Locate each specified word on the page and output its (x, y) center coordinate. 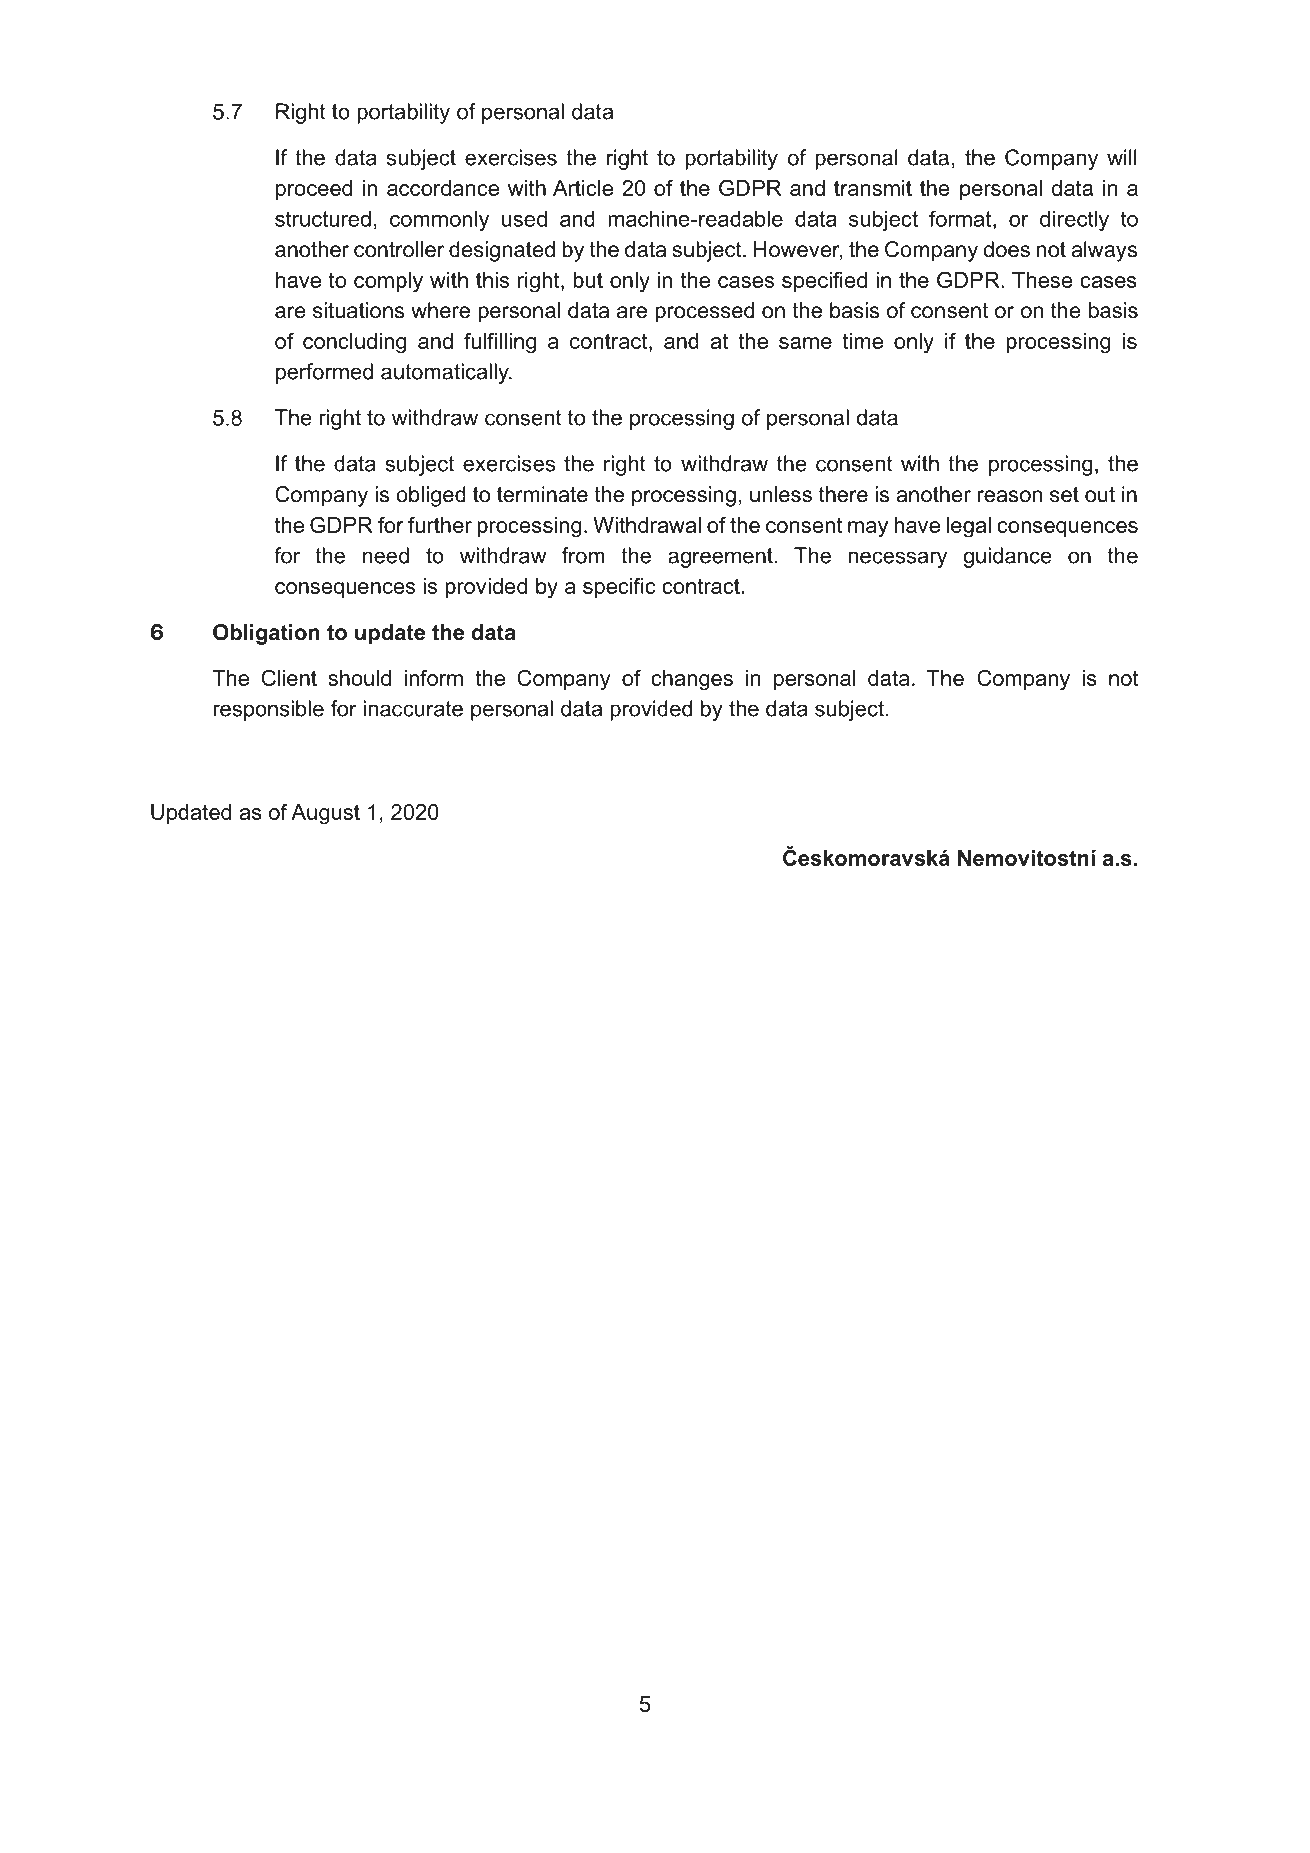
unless (781, 494)
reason (1010, 496)
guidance (1007, 557)
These (1042, 280)
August (325, 814)
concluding (354, 343)
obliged (431, 496)
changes (692, 680)
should (359, 678)
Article (583, 188)
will (1122, 157)
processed (704, 312)
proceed (314, 190)
